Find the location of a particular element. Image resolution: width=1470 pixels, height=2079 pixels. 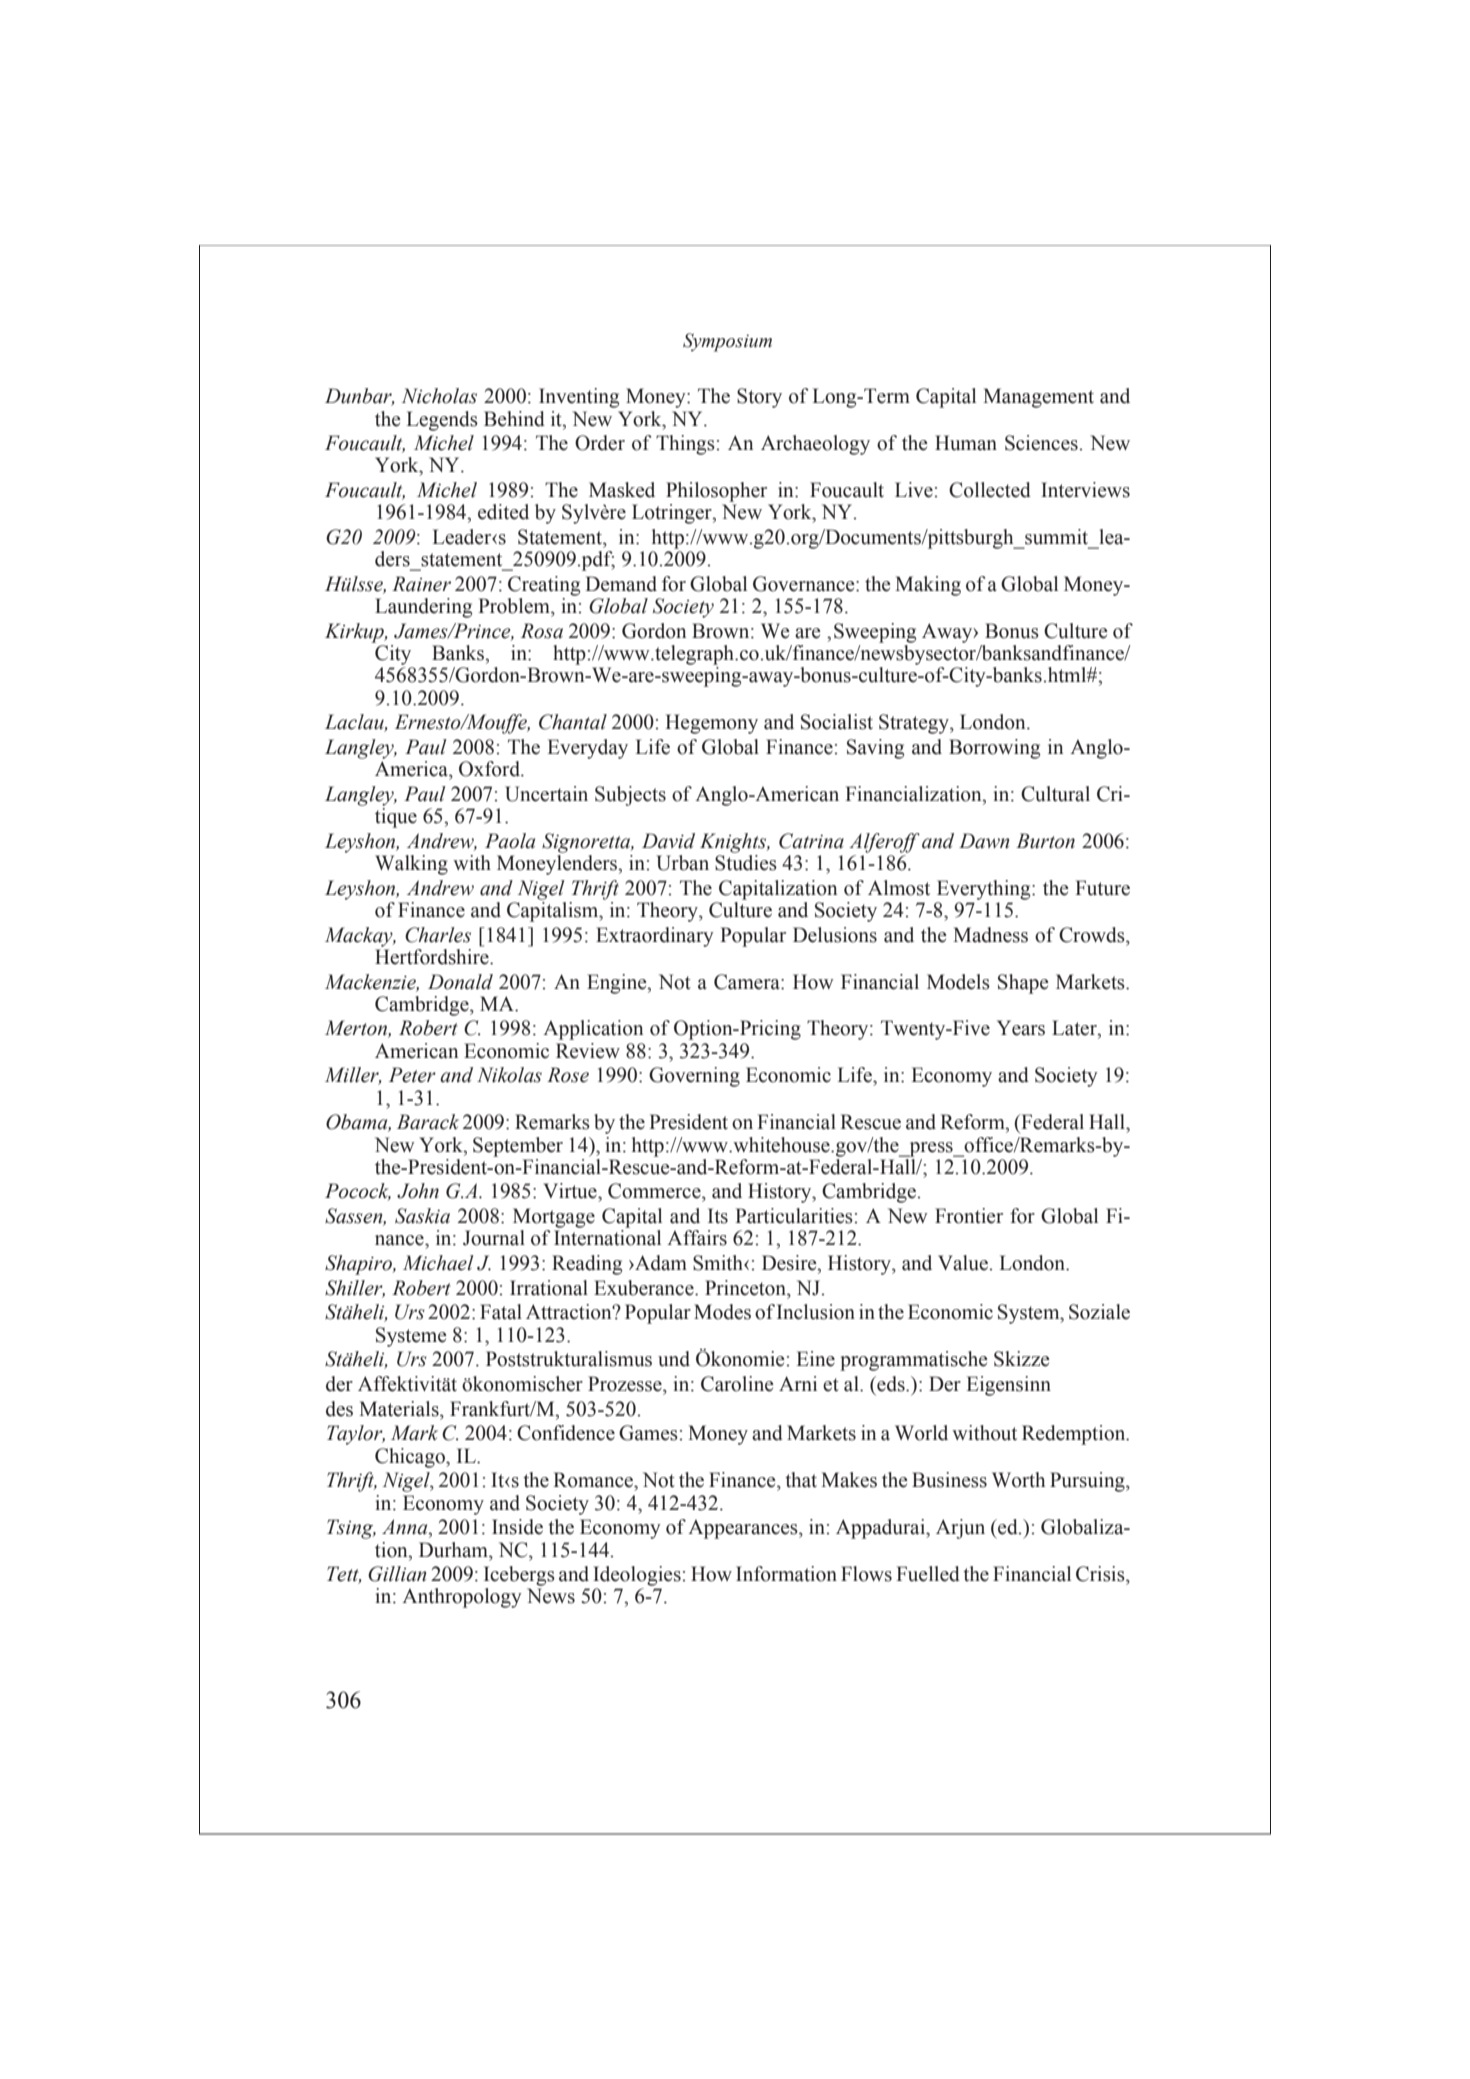

Hertfordshire is located at coordinates (433, 955).
